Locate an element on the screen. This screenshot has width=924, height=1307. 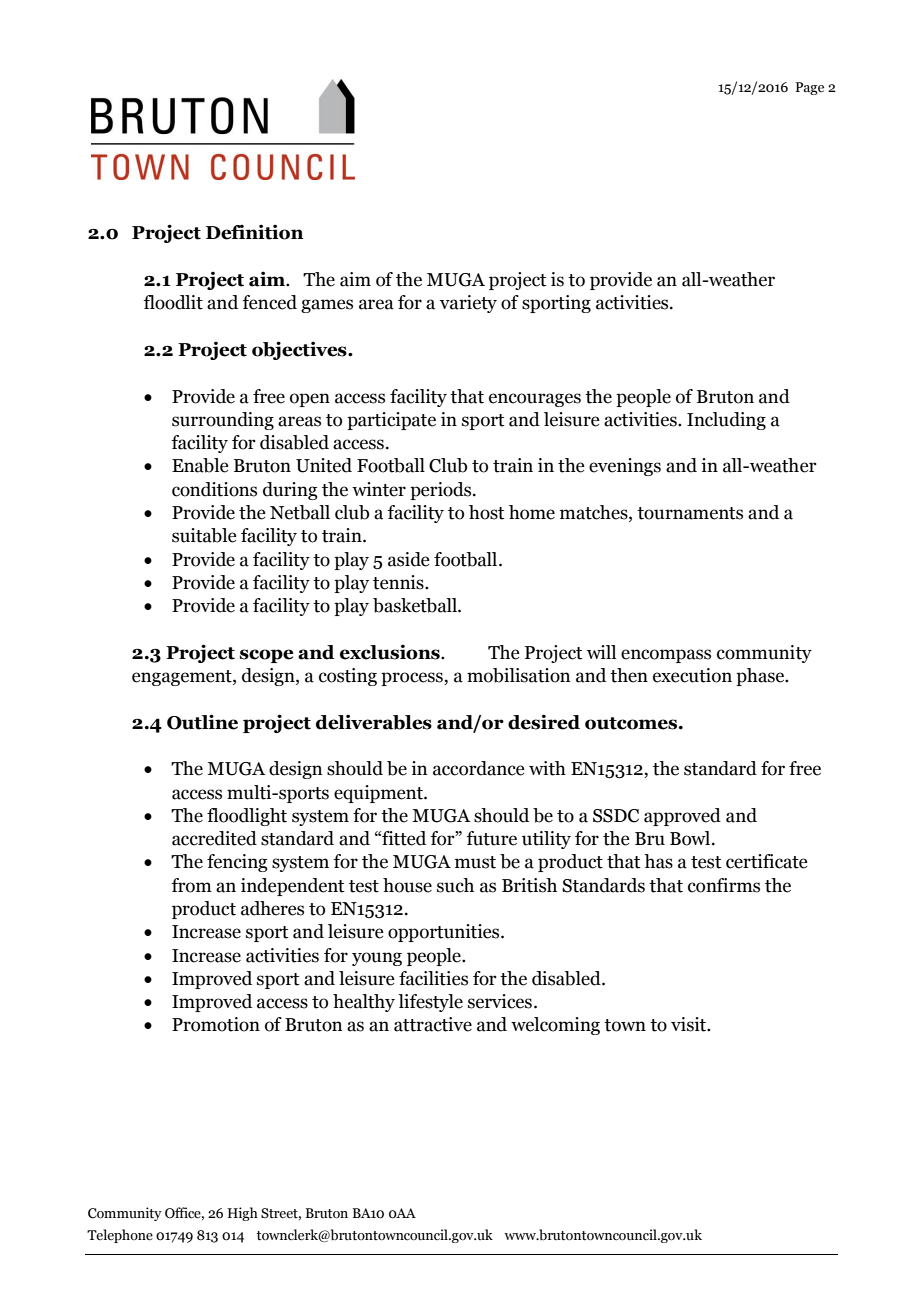
variety is located at coordinates (468, 304).
